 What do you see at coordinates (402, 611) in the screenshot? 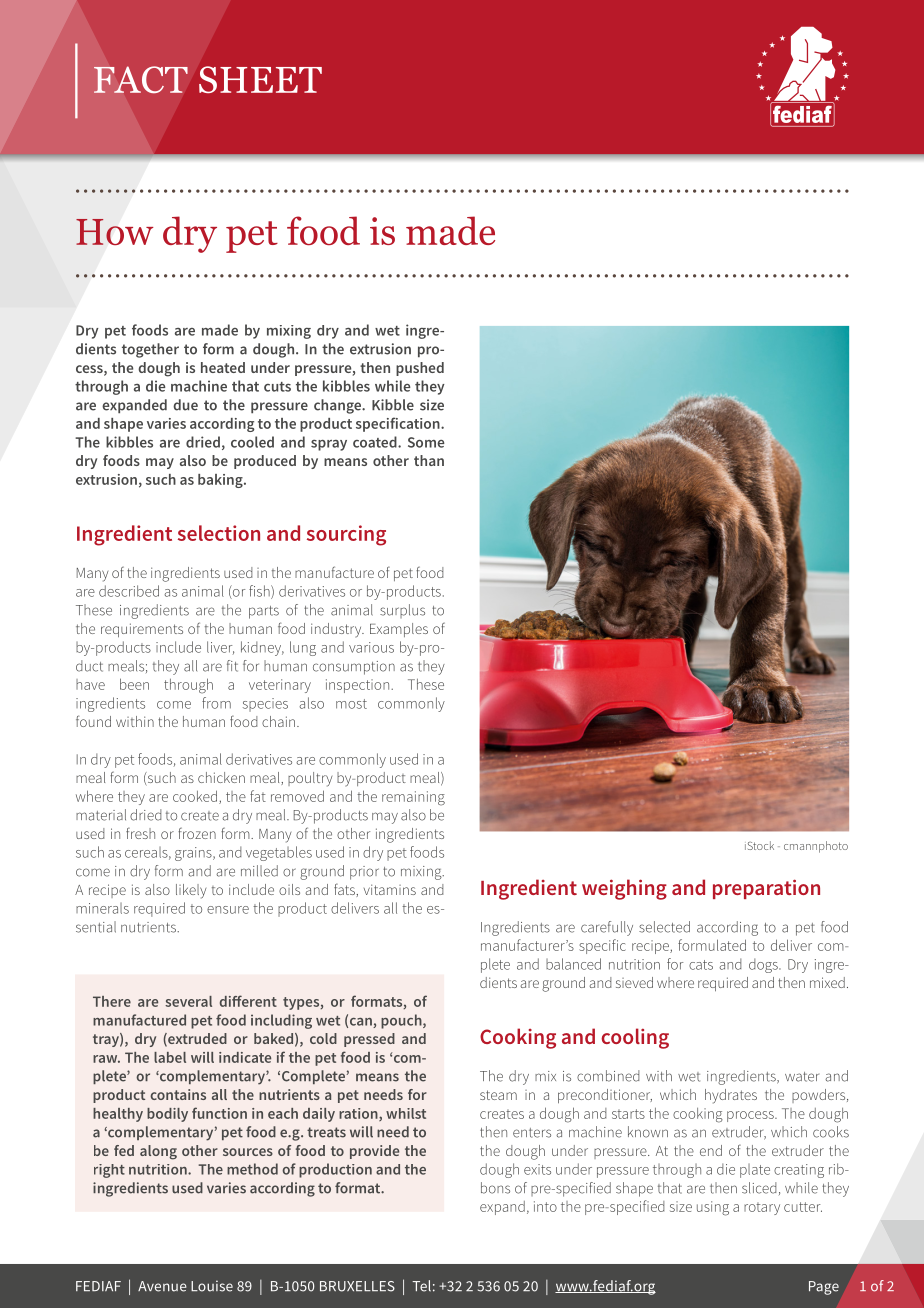
I see `surplus` at bounding box center [402, 611].
